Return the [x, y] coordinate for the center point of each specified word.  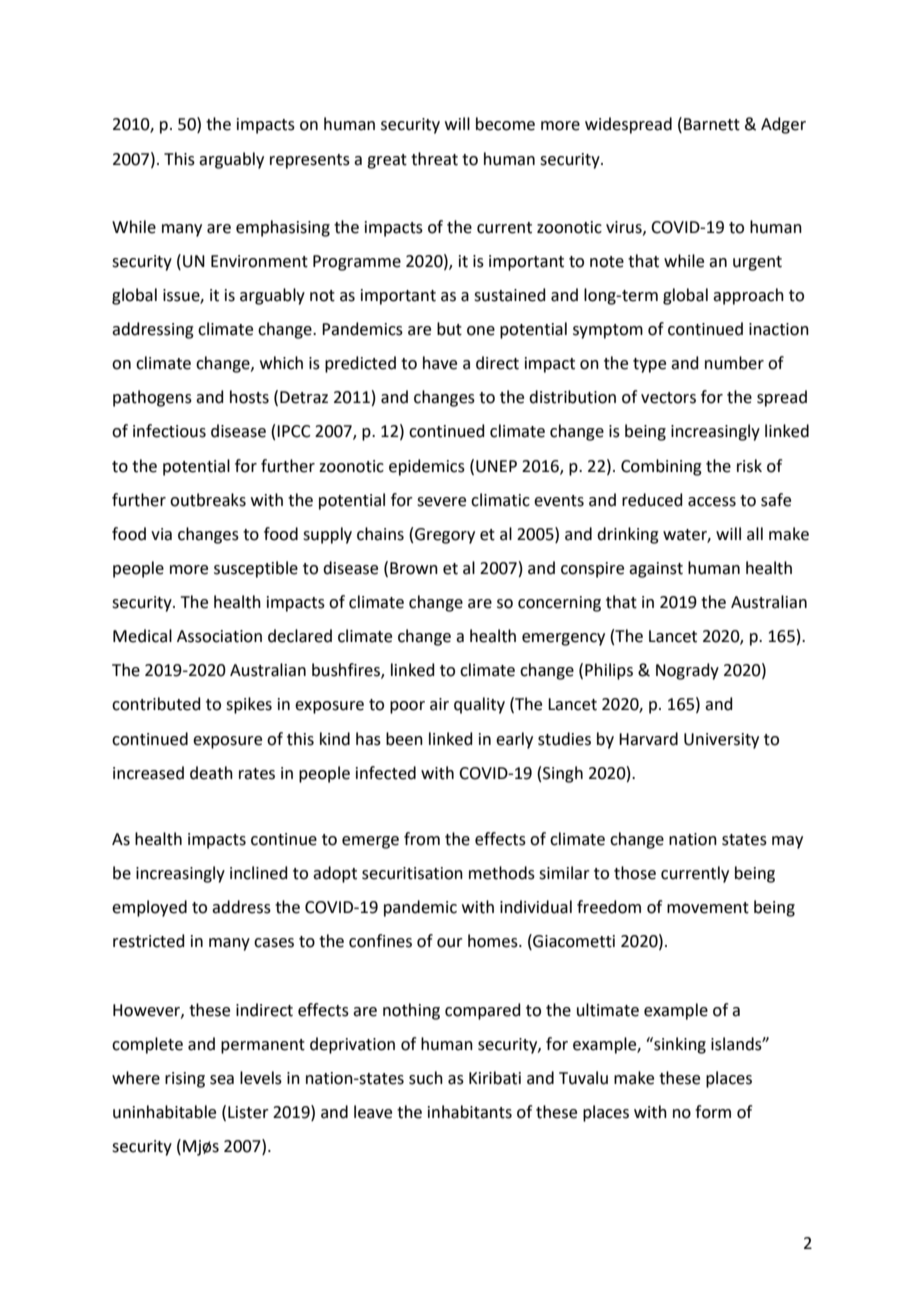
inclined [259, 873]
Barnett [712, 124]
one [481, 331]
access [712, 502]
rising [185, 1080]
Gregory [445, 536]
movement [708, 908]
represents [310, 161]
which [281, 363]
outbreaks [208, 500]
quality [479, 705]
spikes [249, 705]
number [734, 363]
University [721, 741]
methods [502, 873]
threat [434, 159]
